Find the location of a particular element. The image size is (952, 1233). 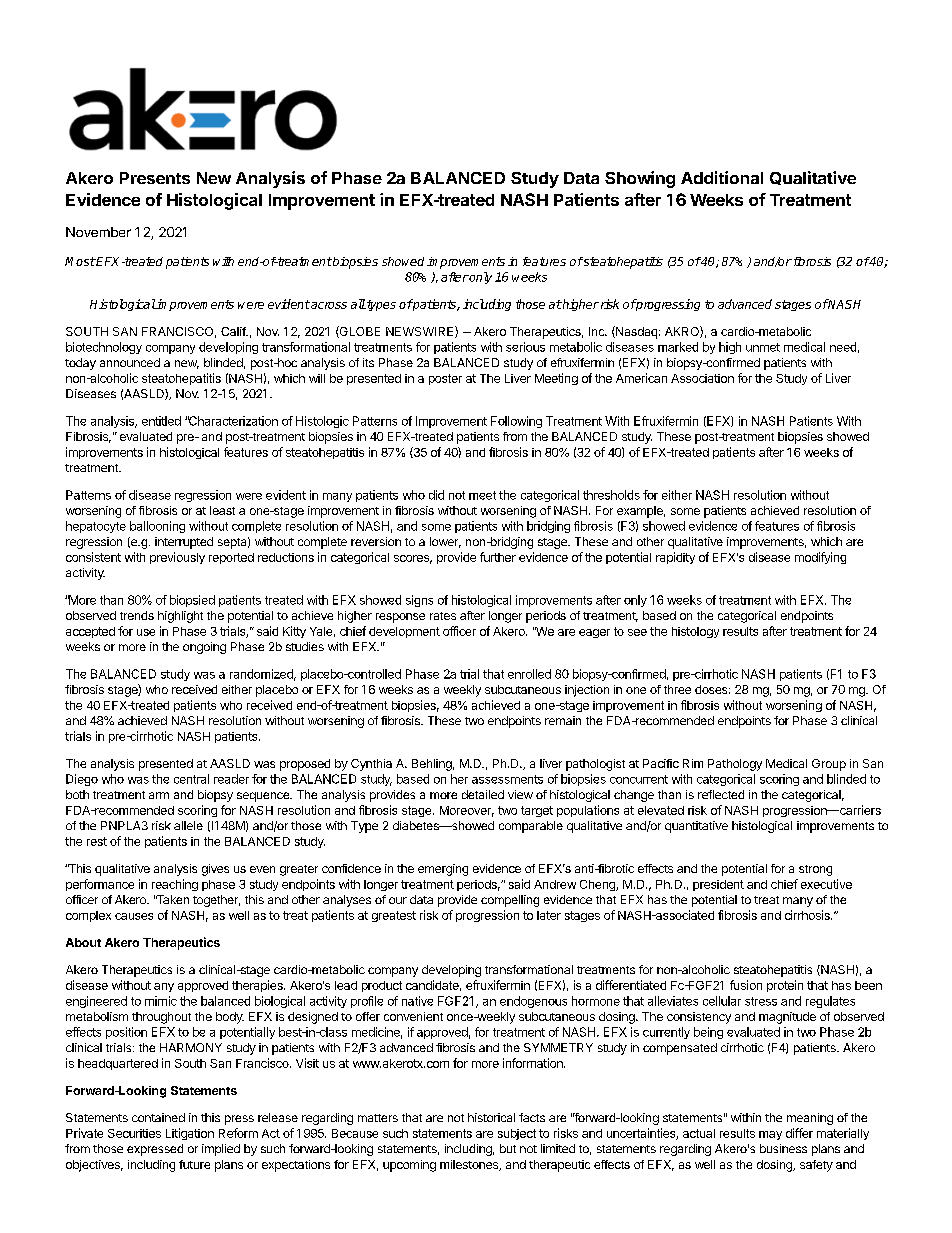

compelling is located at coordinates (510, 901).
